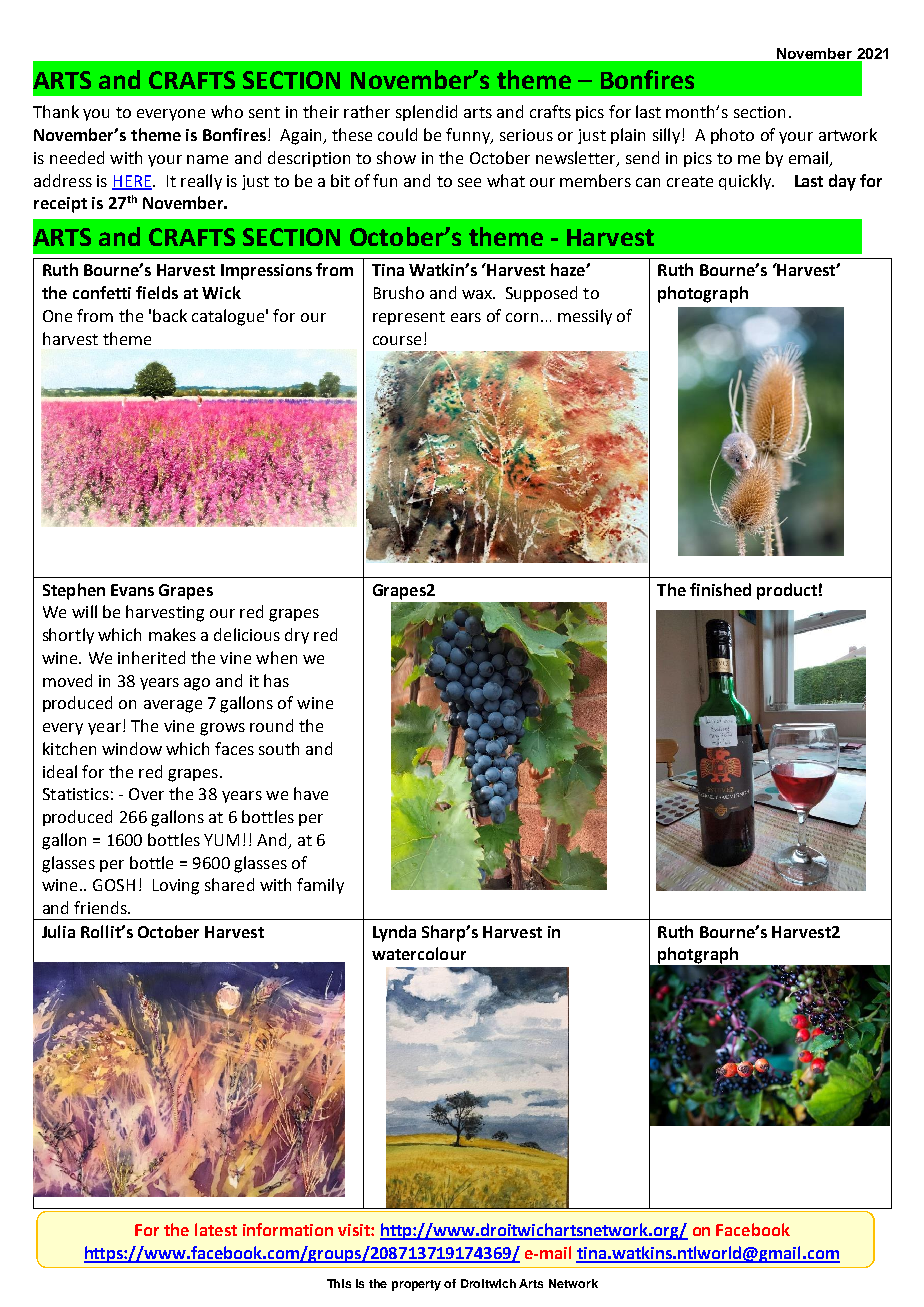  What do you see at coordinates (394, 933) in the document?
I see `Lynda` at bounding box center [394, 933].
